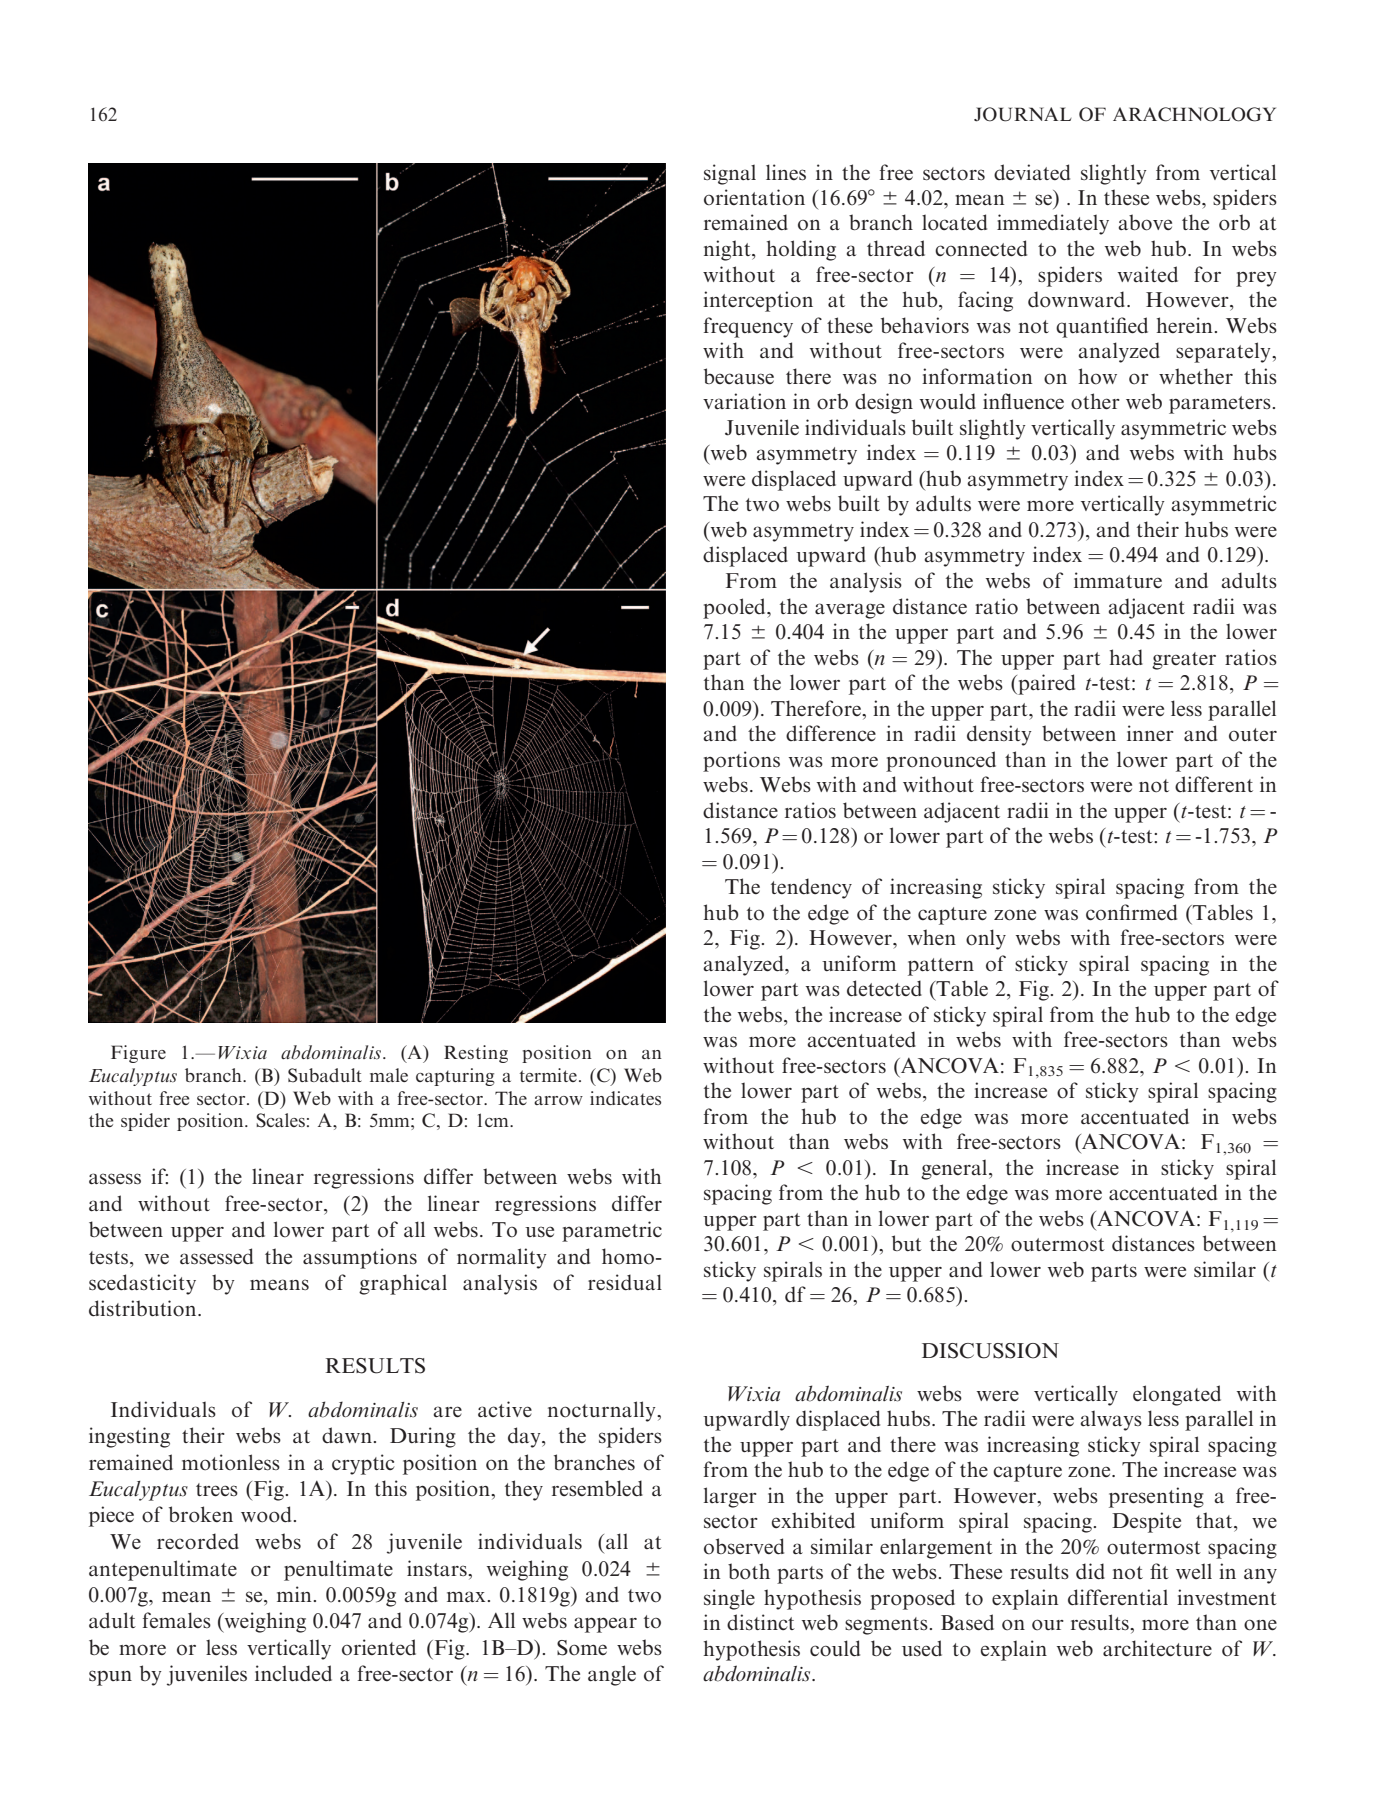 The height and width of the screenshot is (1811, 1399). What do you see at coordinates (986, 939) in the screenshot?
I see `only` at bounding box center [986, 939].
